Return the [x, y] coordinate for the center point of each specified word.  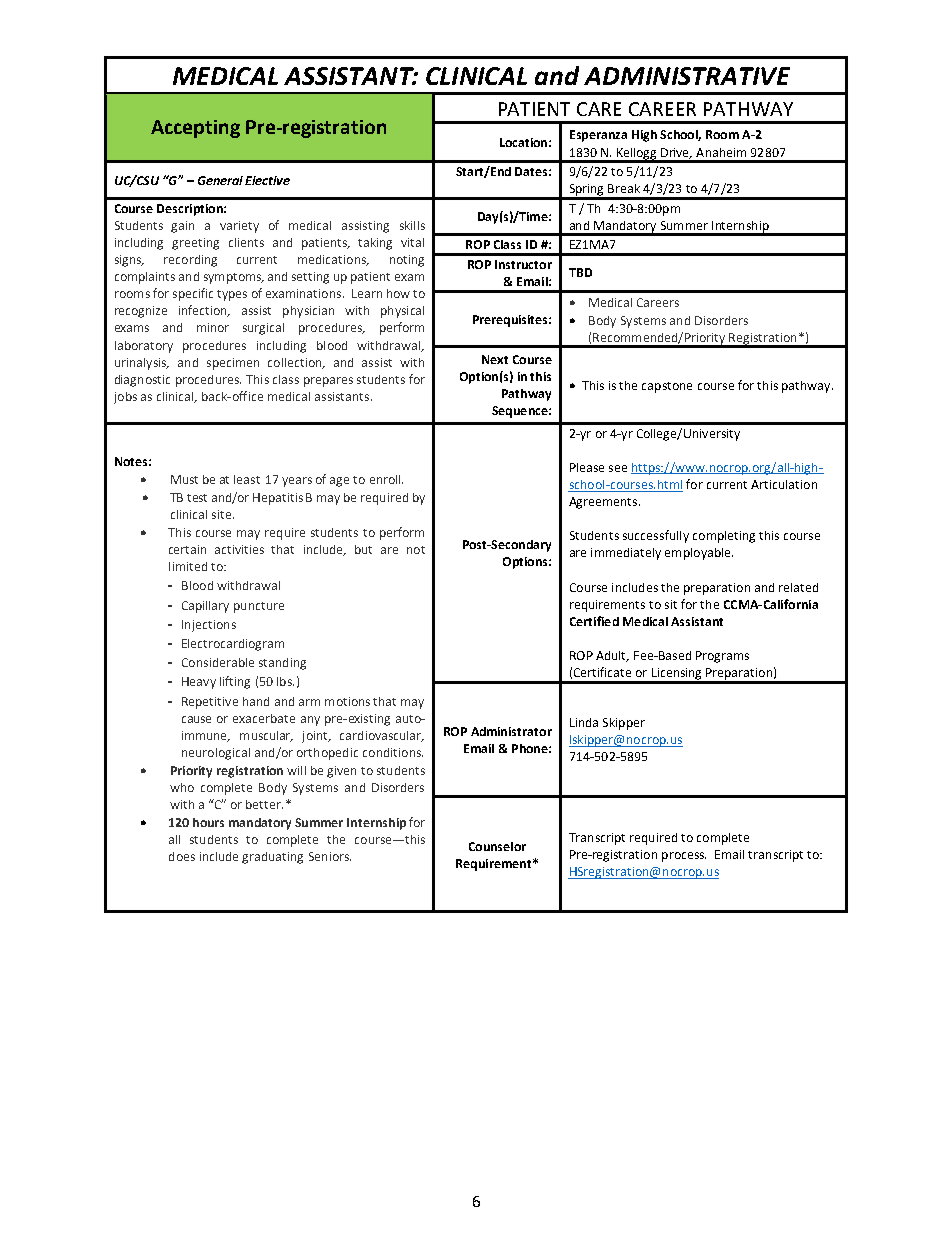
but [363, 549]
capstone [667, 387]
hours [208, 822]
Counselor [497, 846]
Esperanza [598, 136]
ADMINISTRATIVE [687, 76]
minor [213, 327]
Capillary [205, 607]
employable [699, 554]
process [684, 857]
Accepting [195, 129]
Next [495, 359]
